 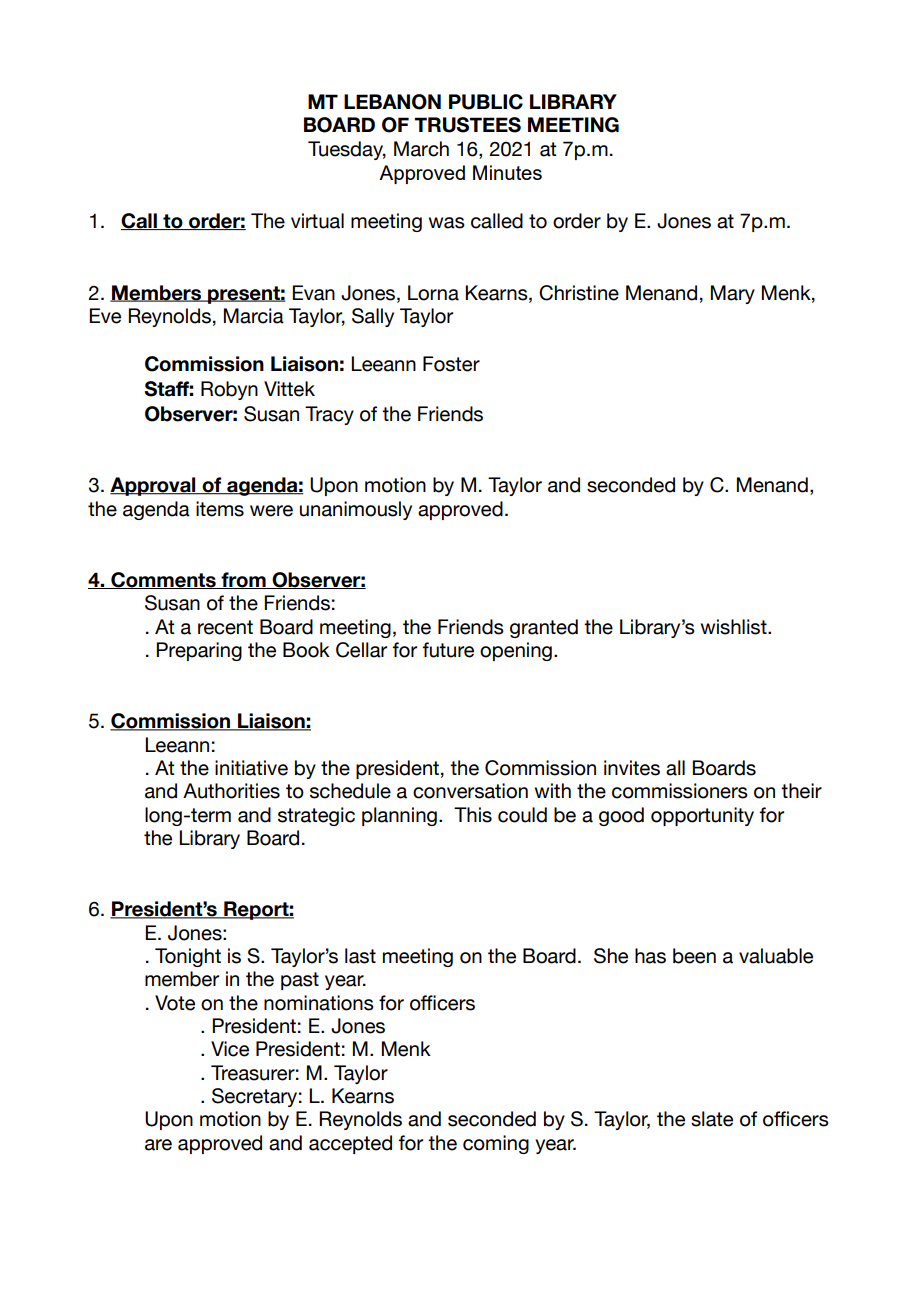 I want to click on conversation, so click(x=470, y=791).
